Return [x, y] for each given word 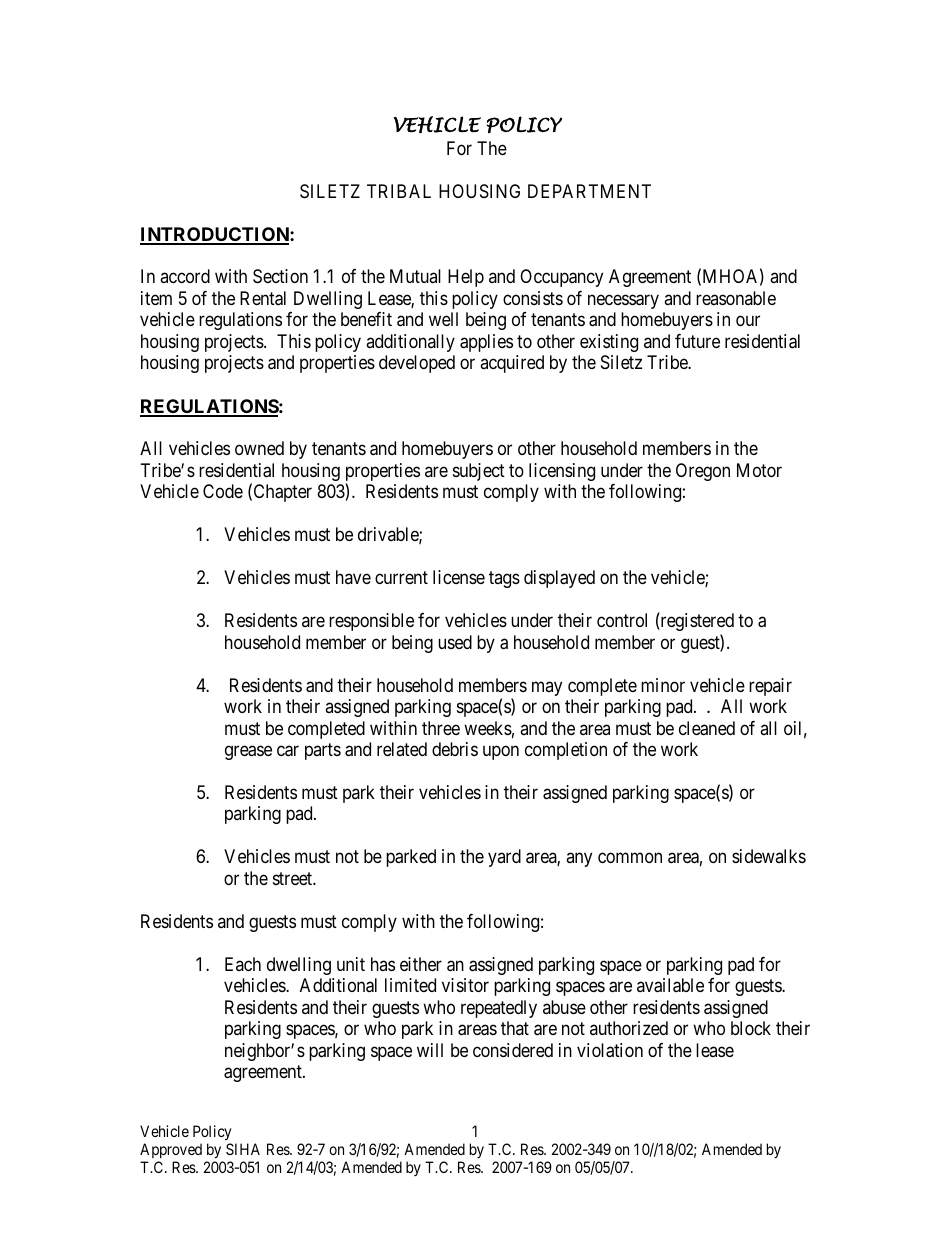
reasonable [736, 298]
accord [185, 276]
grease [248, 752]
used [455, 642]
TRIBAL [399, 191]
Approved [171, 1150]
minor [663, 685]
